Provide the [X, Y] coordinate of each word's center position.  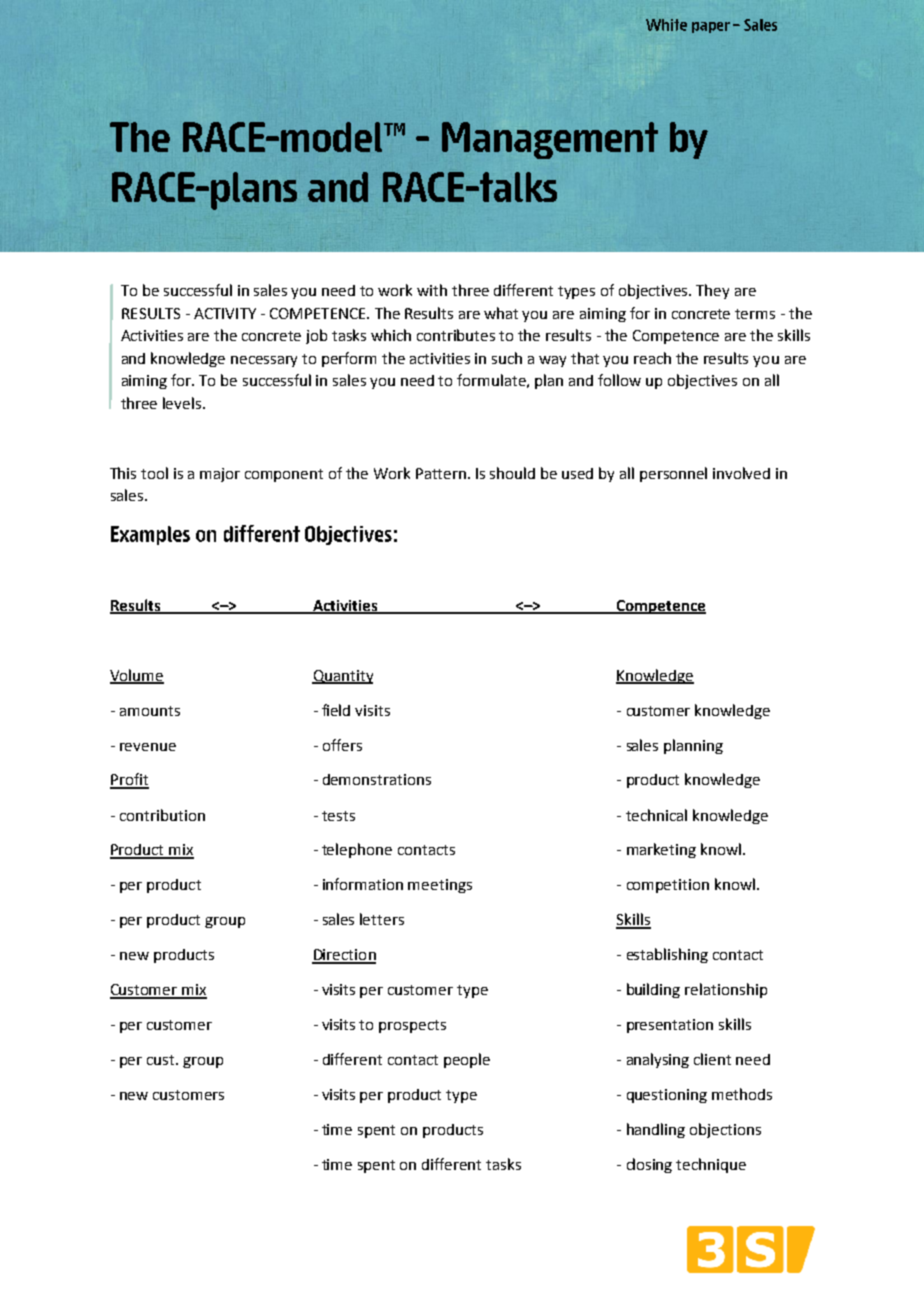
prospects [412, 1026]
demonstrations [377, 779]
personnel [673, 474]
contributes [456, 335]
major [220, 475]
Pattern [442, 473]
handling [656, 1130]
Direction [344, 956]
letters [382, 919]
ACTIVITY [225, 313]
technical [656, 815]
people [467, 1060]
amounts [150, 711]
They [712, 291]
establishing [667, 955]
